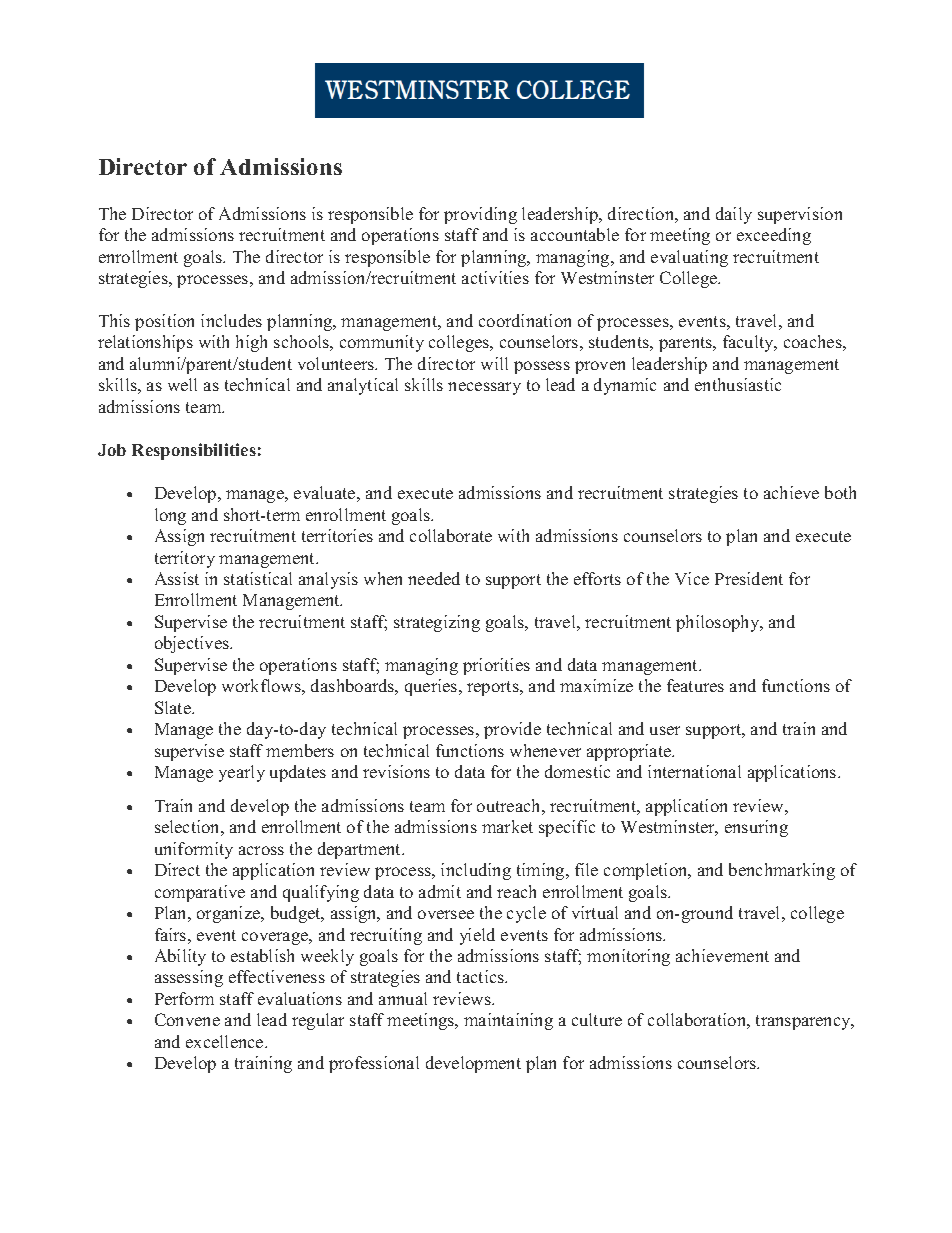 This document has width=952, height=1233. Describe the element at coordinates (200, 893) in the document. I see `comparative` at that location.
